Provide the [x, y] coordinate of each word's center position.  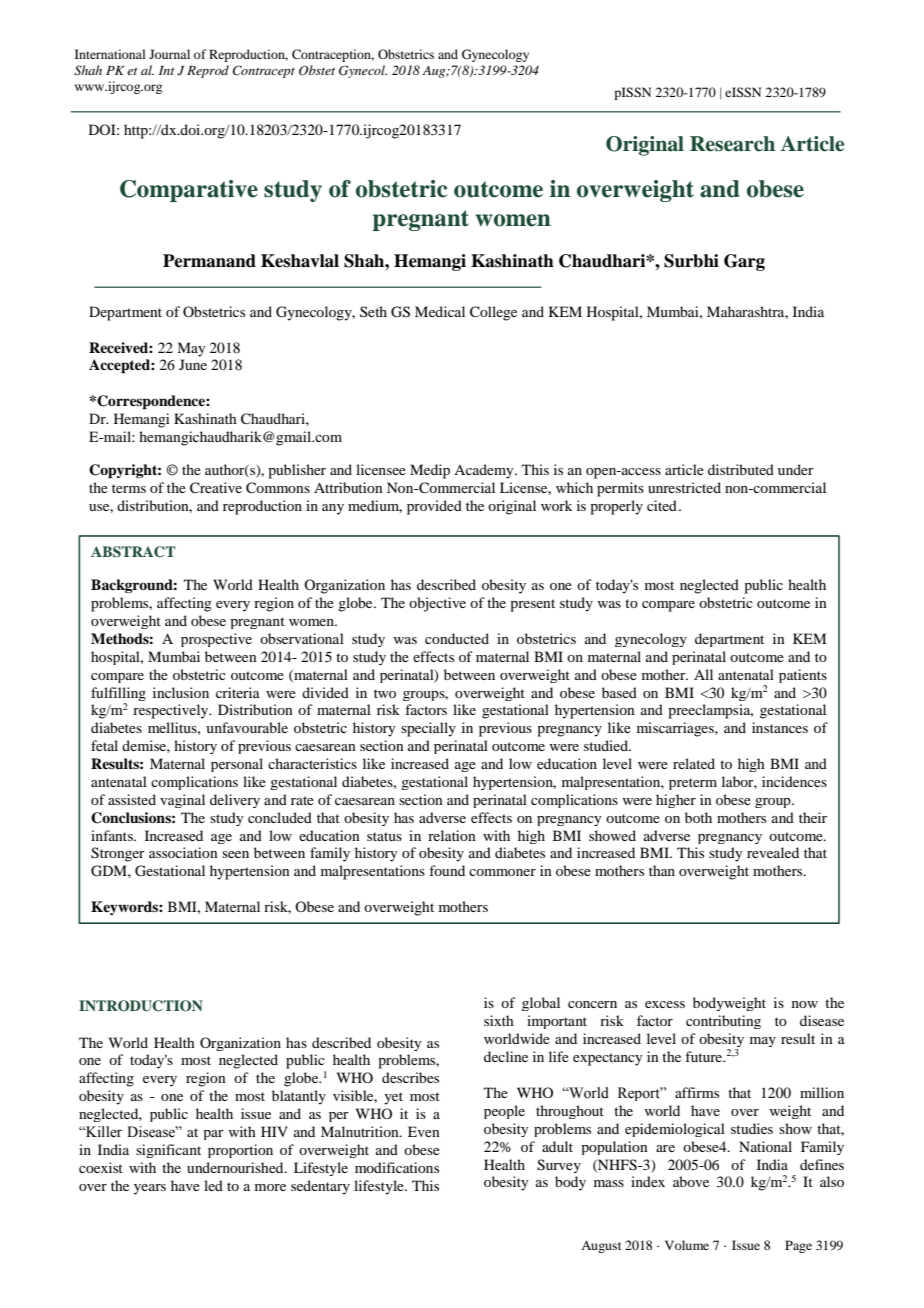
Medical [440, 311]
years [150, 1189]
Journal [169, 54]
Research [732, 144]
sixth [499, 1020]
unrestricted [684, 487]
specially [428, 729]
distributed [741, 469]
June [193, 364]
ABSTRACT [133, 552]
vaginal [182, 801]
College [493, 313]
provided [434, 507]
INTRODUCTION [141, 1006]
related [694, 763]
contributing [723, 1022]
